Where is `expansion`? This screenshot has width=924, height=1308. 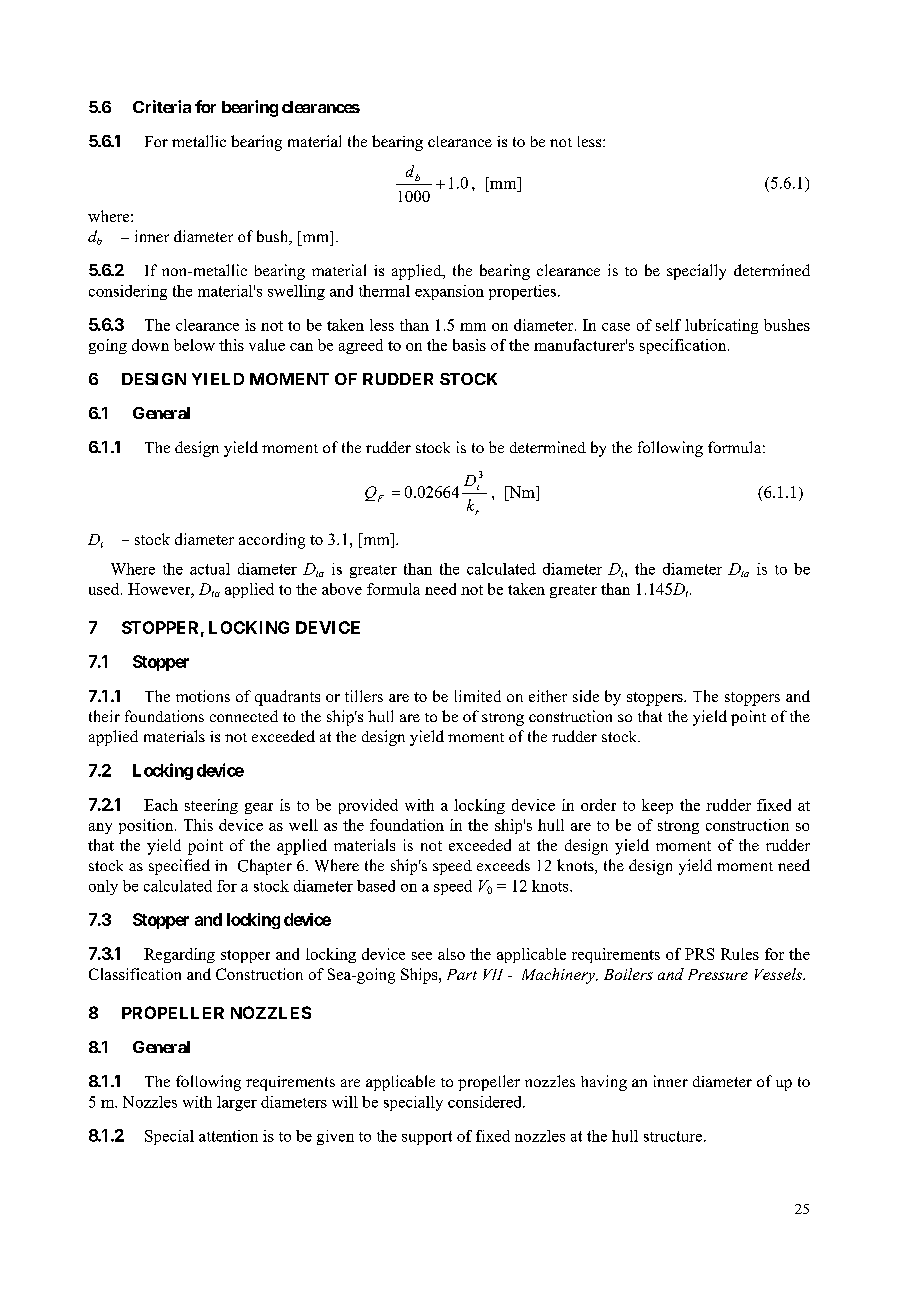
expansion is located at coordinates (449, 292).
